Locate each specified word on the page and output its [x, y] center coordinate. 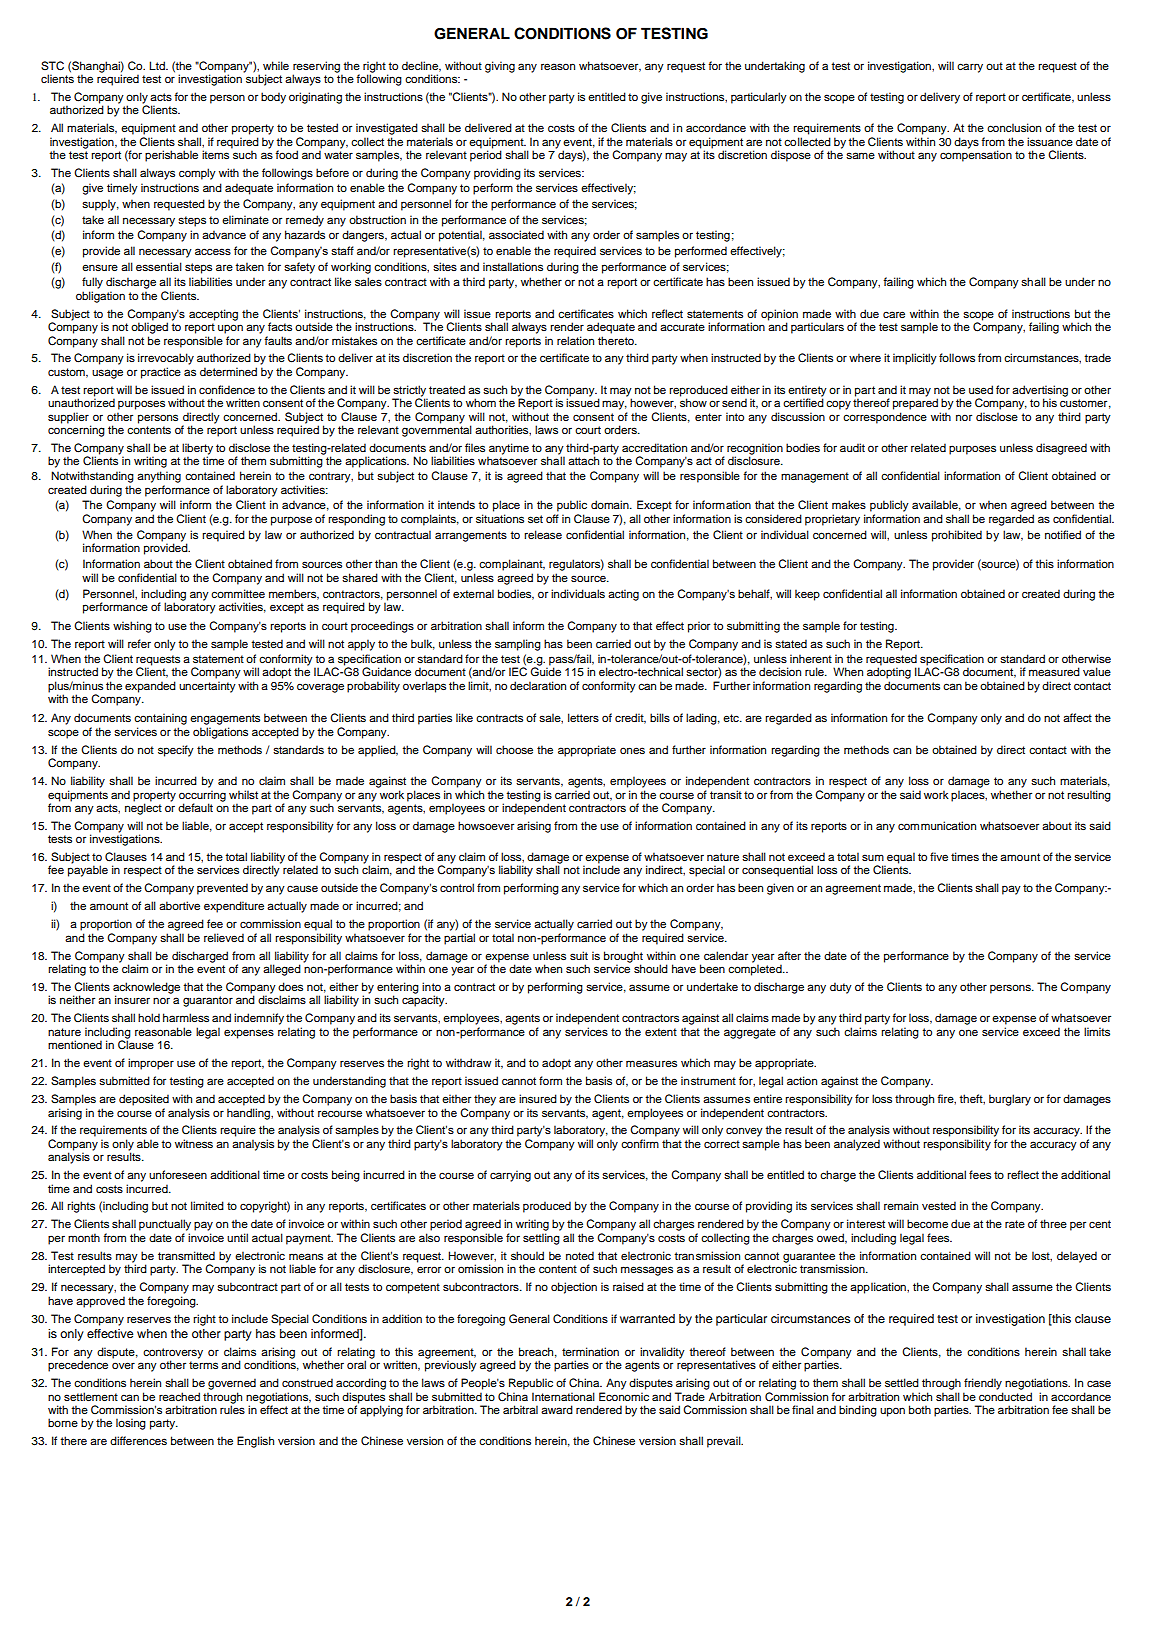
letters [583, 717]
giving [500, 67]
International [563, 1396]
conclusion [1014, 127]
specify [176, 751]
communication [937, 825]
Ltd [158, 65]
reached [179, 1396]
